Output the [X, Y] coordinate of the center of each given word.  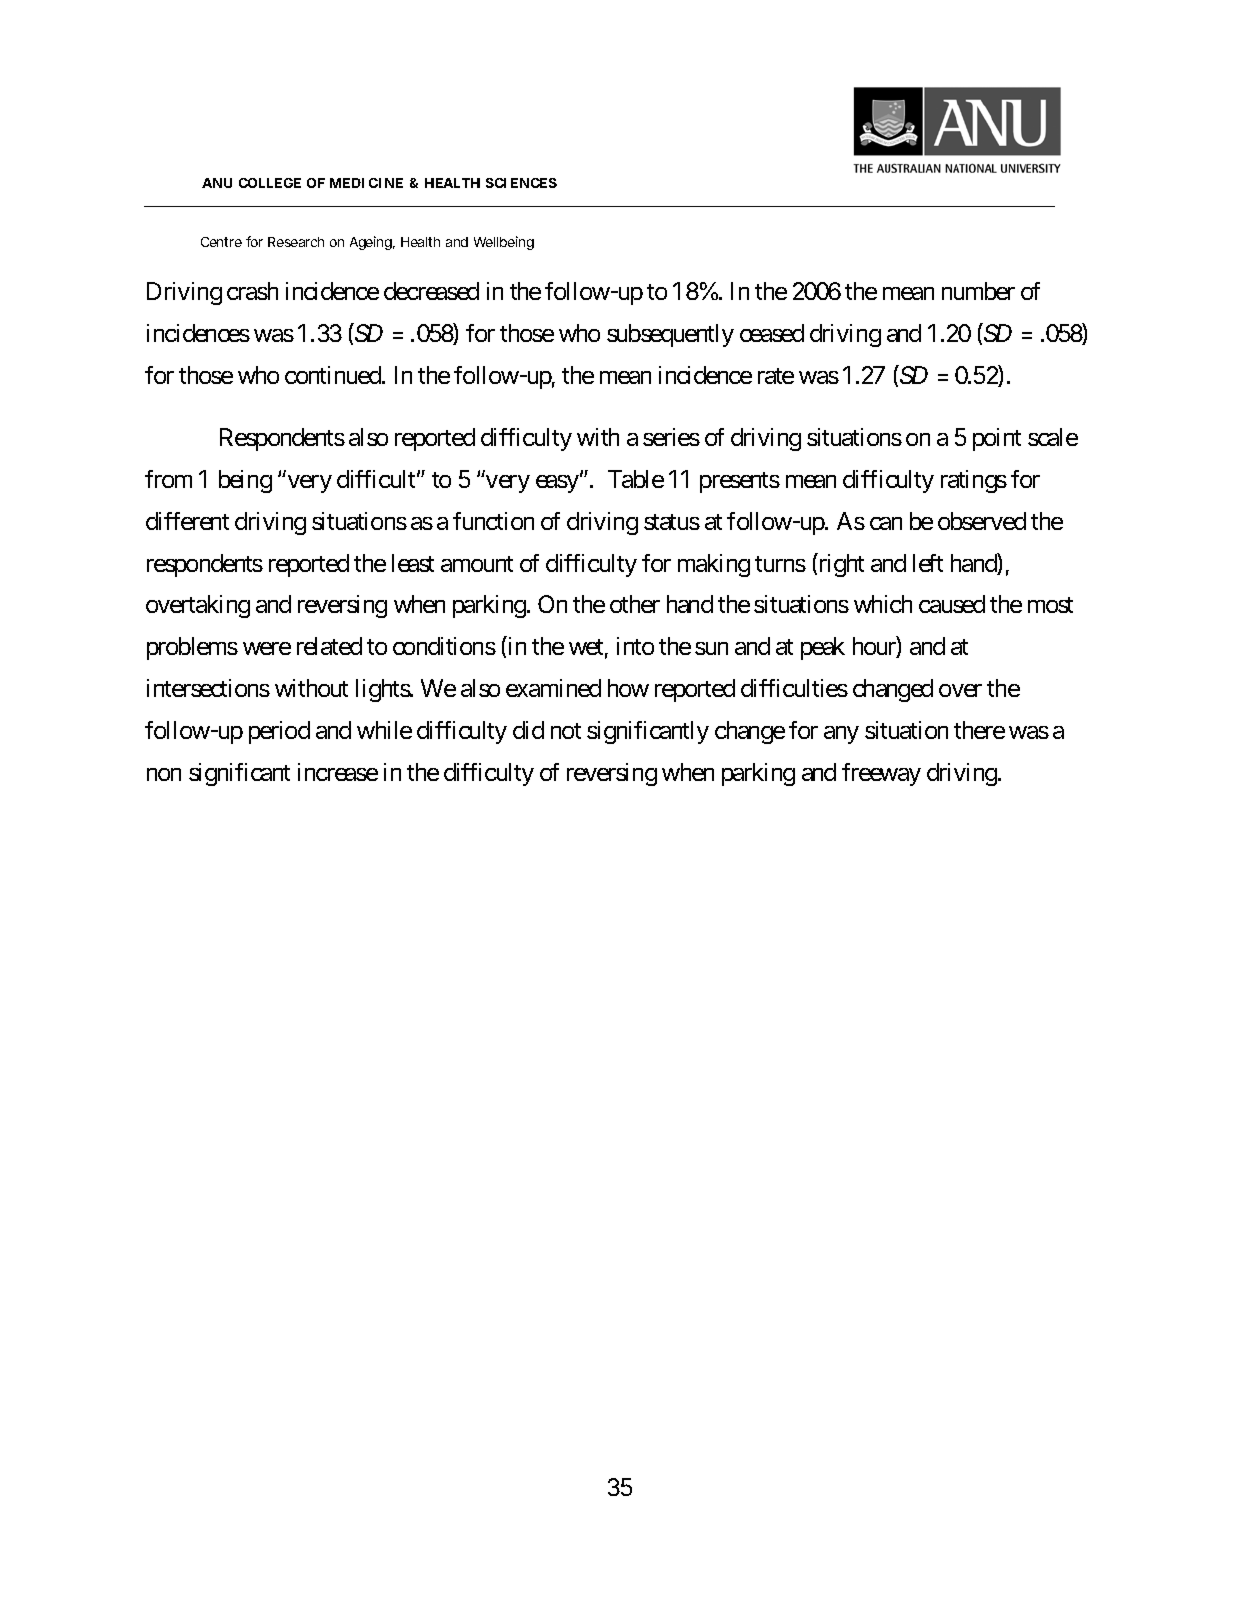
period [279, 732]
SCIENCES [521, 183]
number [978, 291]
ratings [974, 481]
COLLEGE [270, 183]
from [168, 479]
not [566, 731]
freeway [881, 774]
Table [636, 479]
